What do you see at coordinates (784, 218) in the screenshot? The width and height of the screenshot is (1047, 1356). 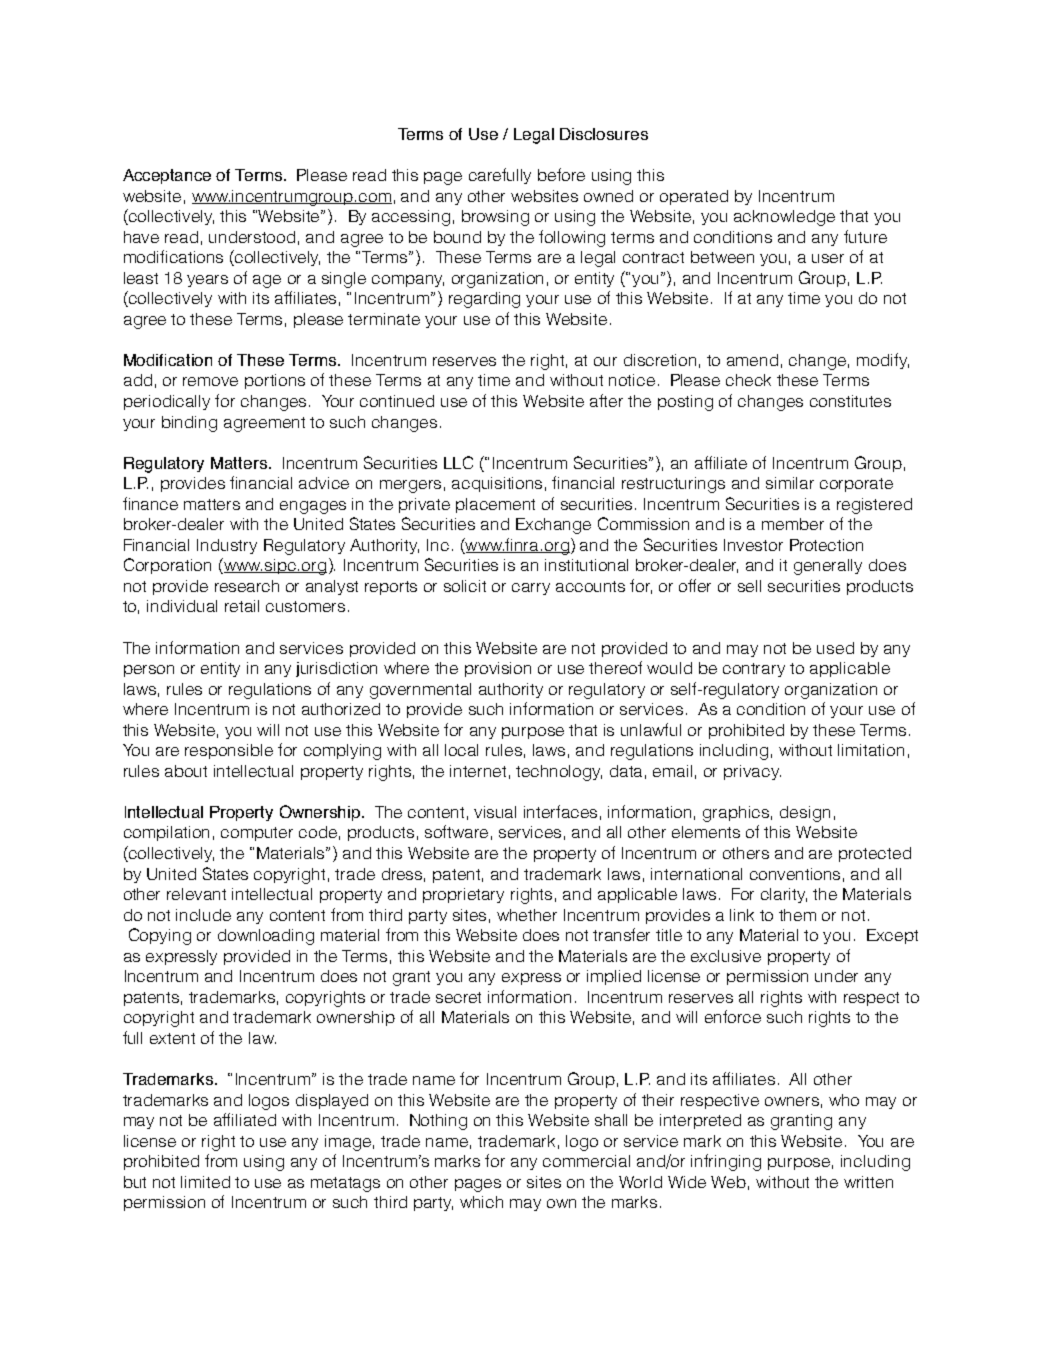 I see `acknowledge` at bounding box center [784, 218].
